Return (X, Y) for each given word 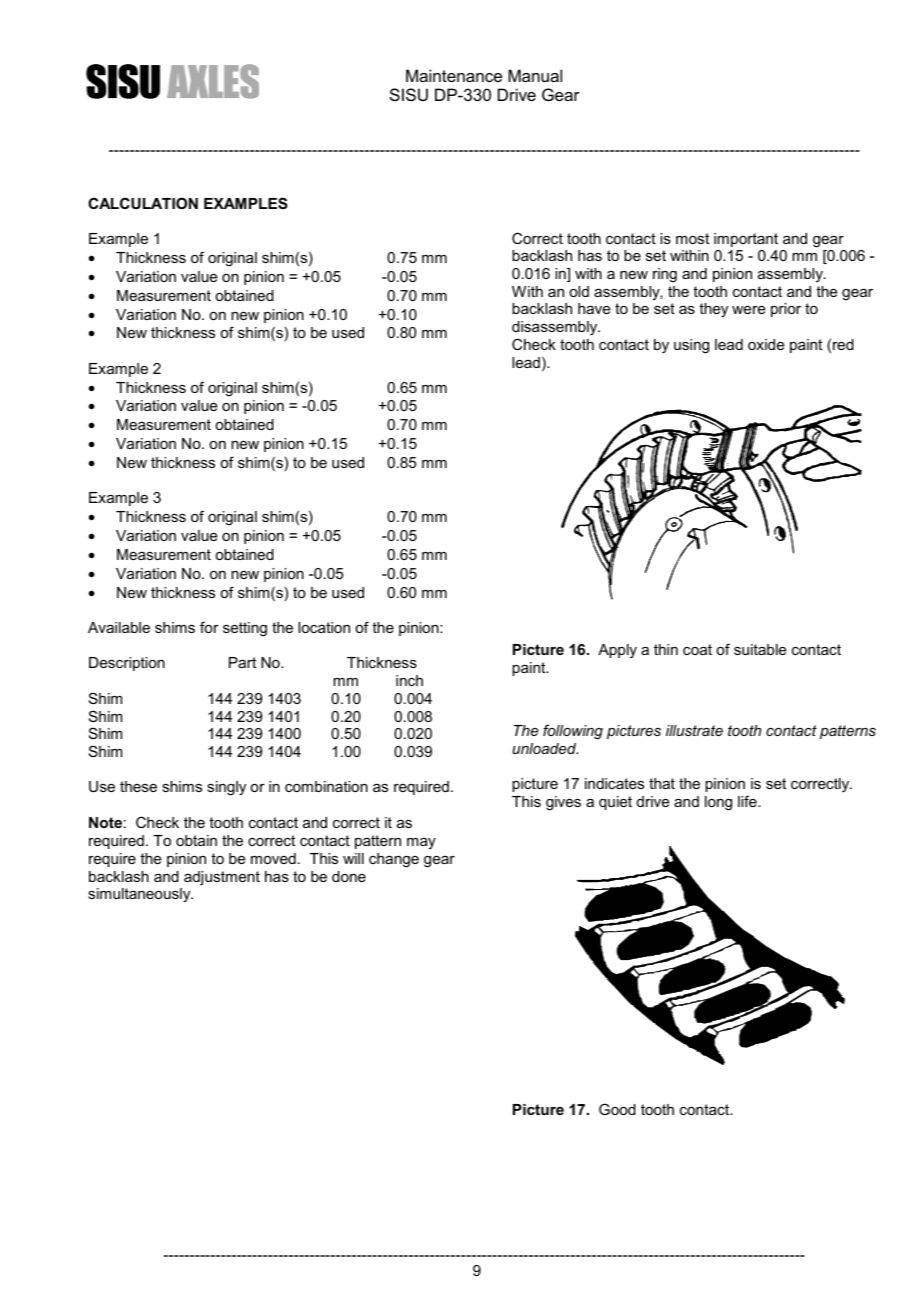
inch (409, 680)
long (718, 803)
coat (697, 649)
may (421, 843)
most (692, 238)
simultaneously (140, 895)
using (691, 346)
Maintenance (454, 75)
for (209, 627)
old (579, 291)
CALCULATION (143, 203)
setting (245, 629)
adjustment (222, 878)
